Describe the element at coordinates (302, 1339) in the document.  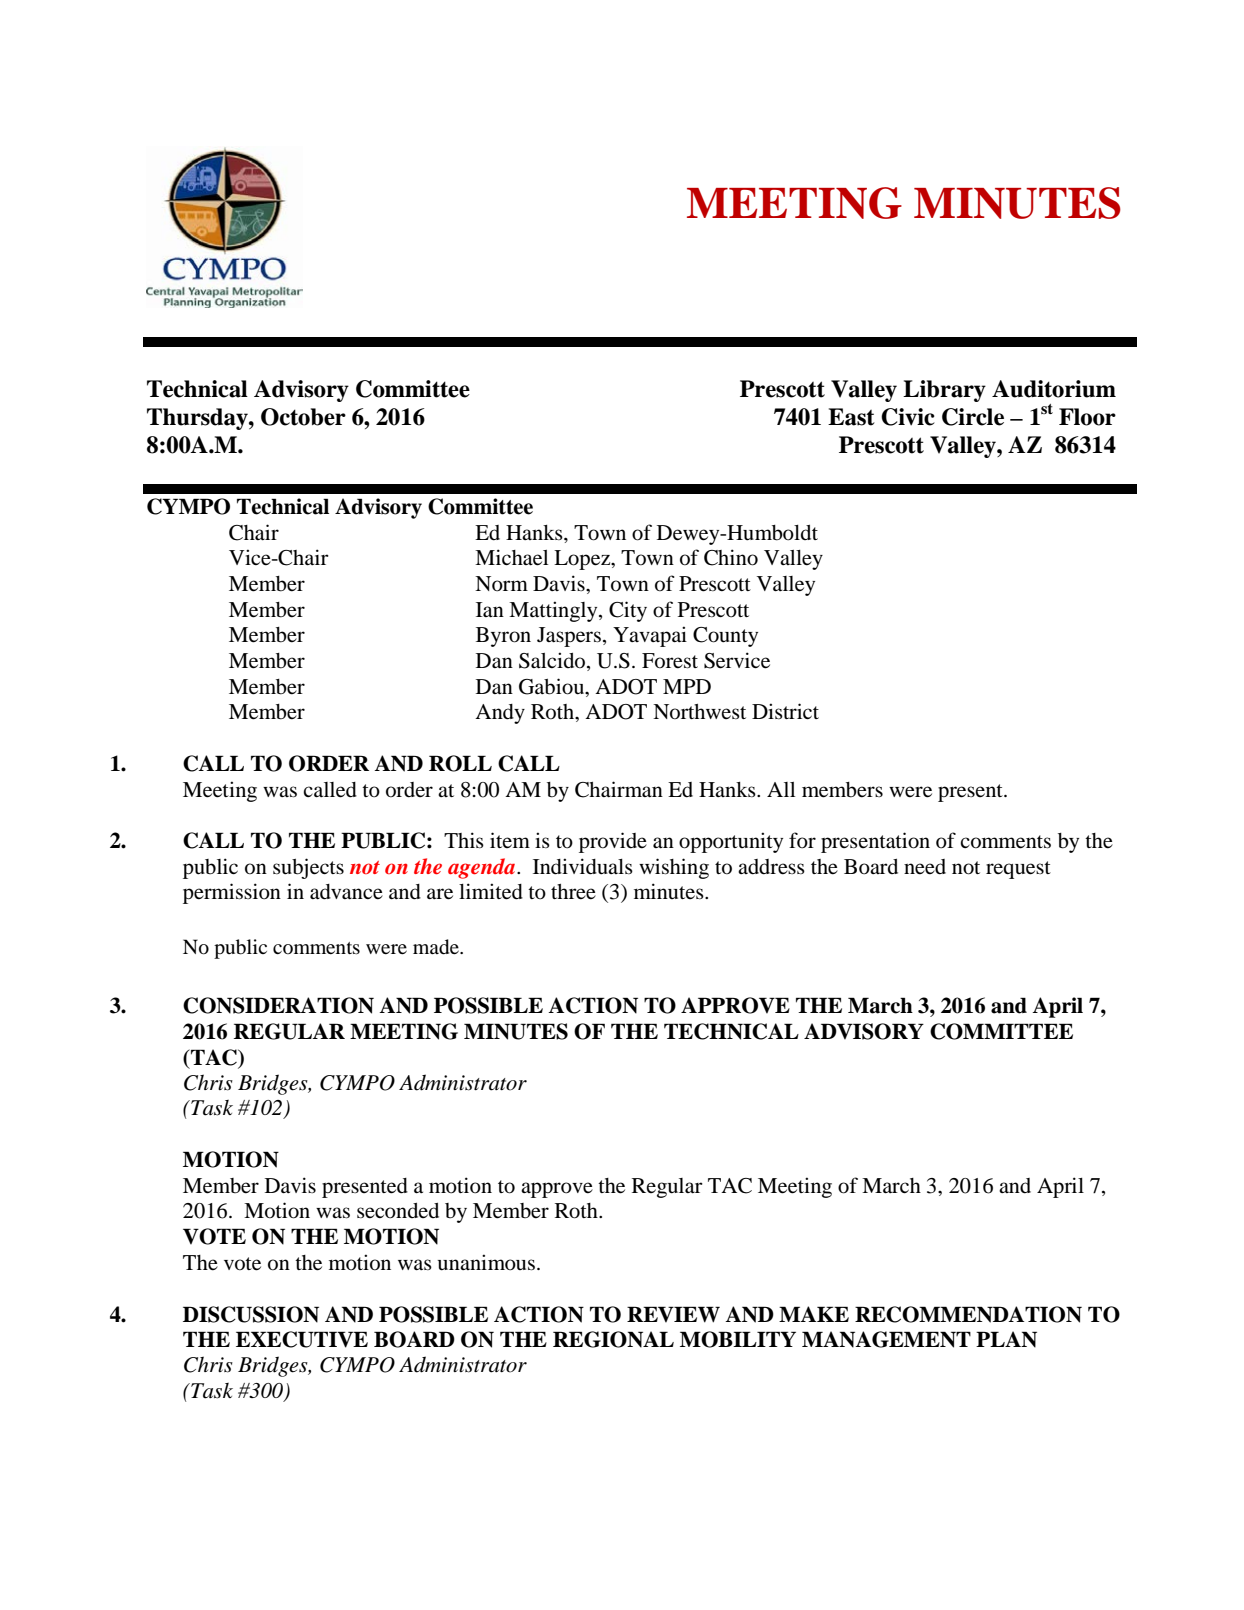
I see `EXECUTIVE` at that location.
